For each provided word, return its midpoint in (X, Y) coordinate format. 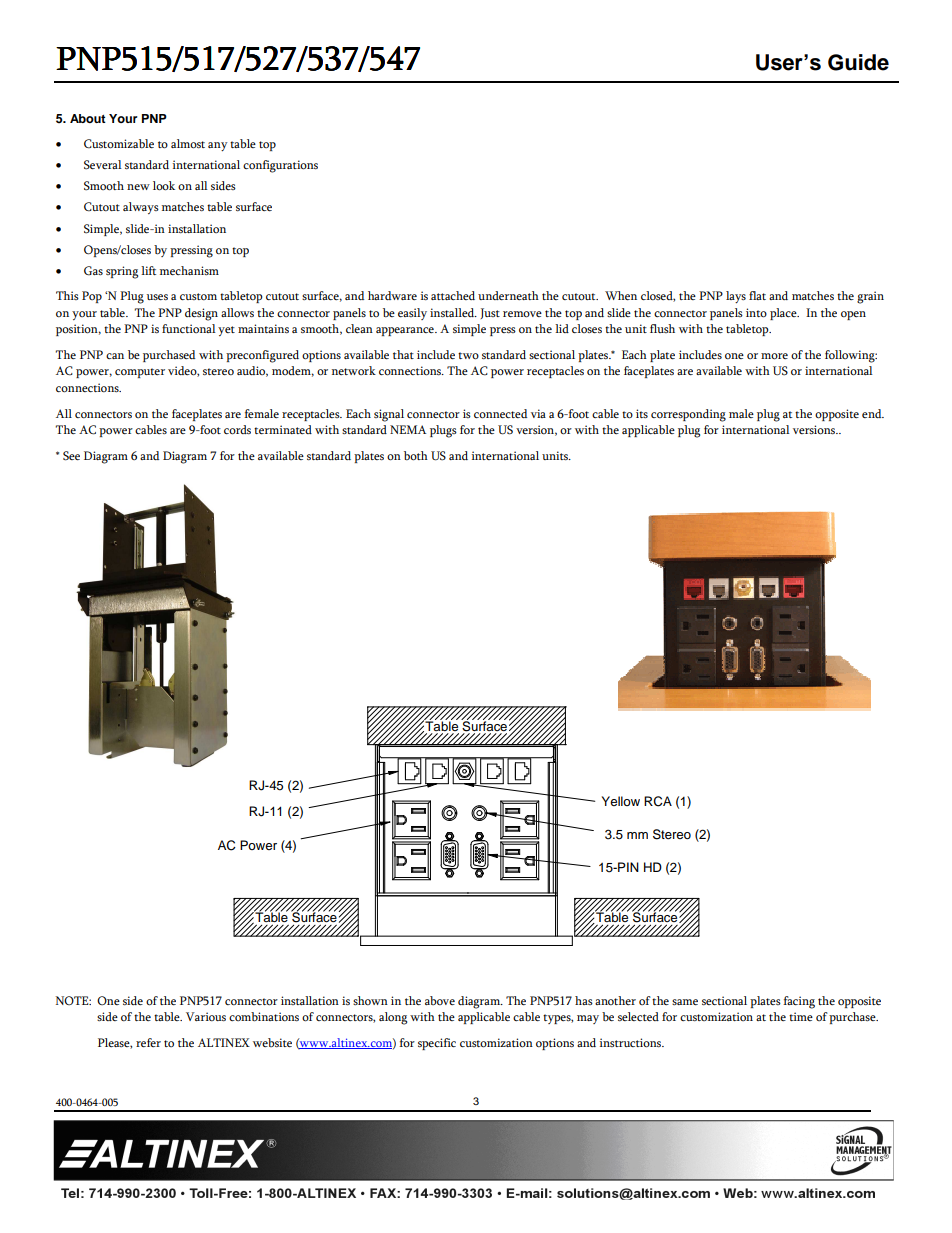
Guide (858, 62)
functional (189, 328)
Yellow (621, 801)
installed (453, 312)
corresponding (688, 415)
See (71, 456)
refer (148, 1042)
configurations (280, 166)
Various (206, 1016)
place (784, 314)
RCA (658, 801)
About (88, 118)
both (416, 456)
